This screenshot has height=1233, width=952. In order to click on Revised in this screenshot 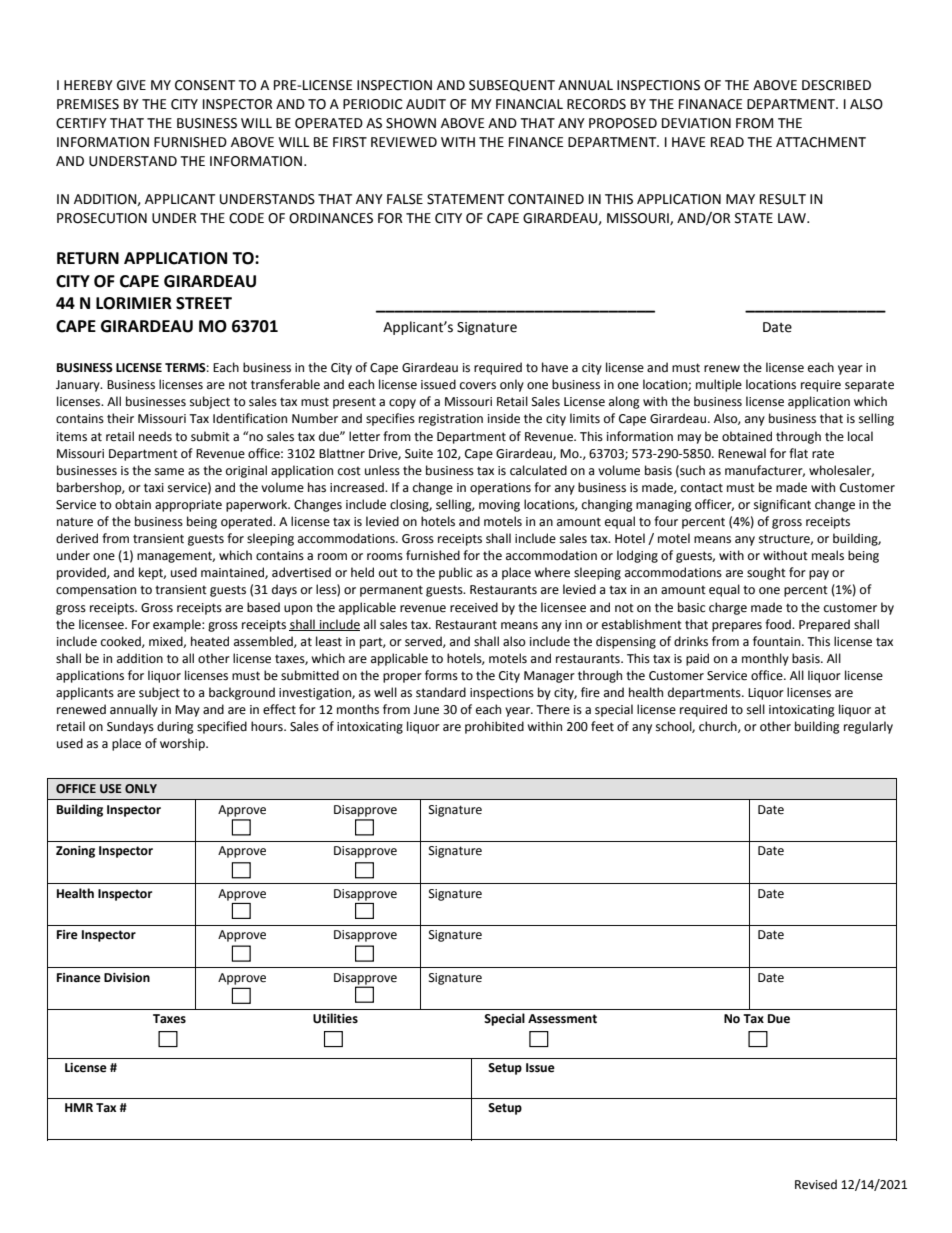, I will do `click(816, 1184)`.
